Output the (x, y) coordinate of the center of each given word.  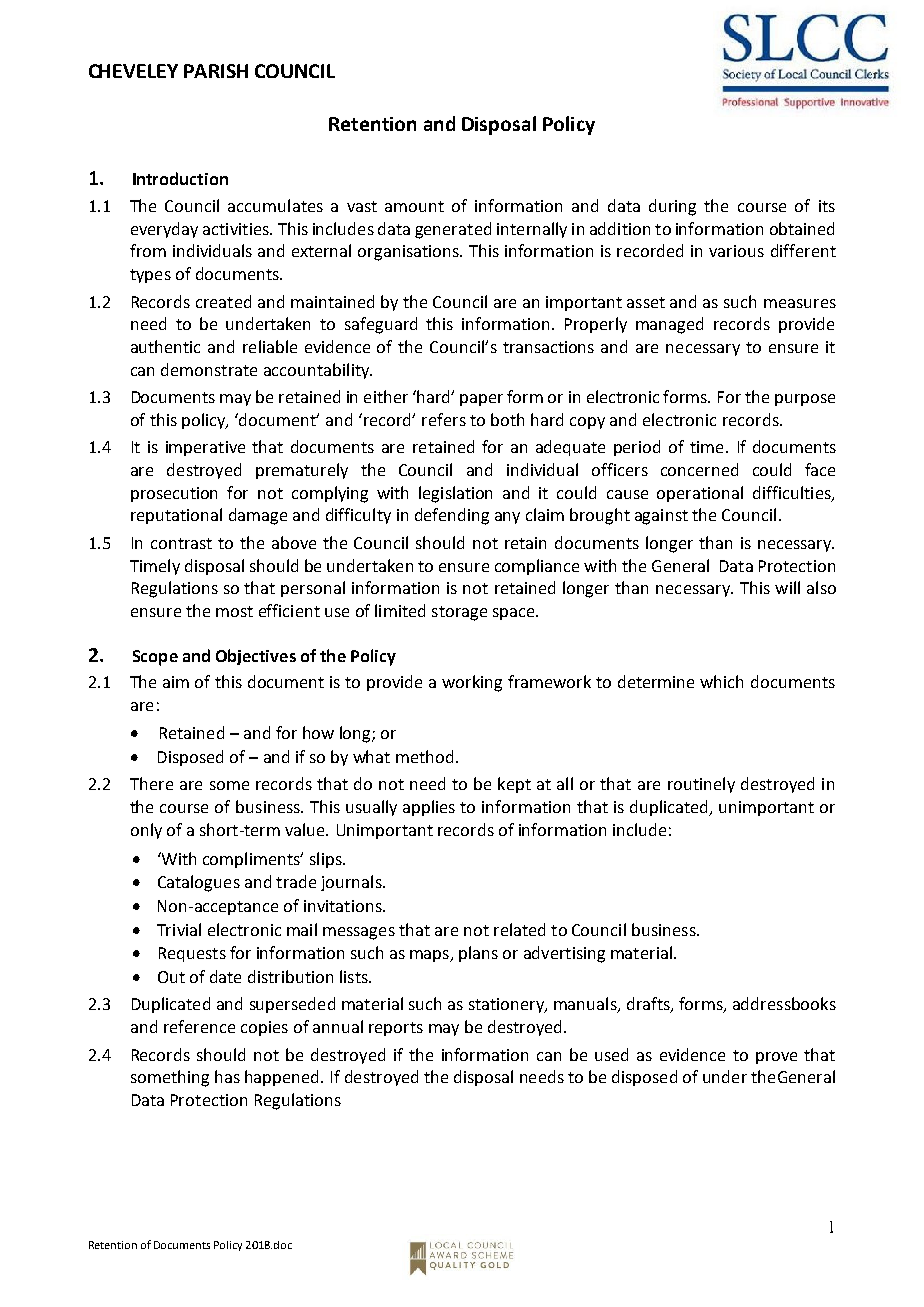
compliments (252, 860)
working (472, 683)
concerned (699, 469)
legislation (455, 494)
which (721, 681)
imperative (205, 448)
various (736, 251)
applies (429, 808)
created (223, 301)
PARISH (216, 71)
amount (414, 206)
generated (453, 230)
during (672, 207)
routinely (701, 785)
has (227, 1076)
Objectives (256, 657)
